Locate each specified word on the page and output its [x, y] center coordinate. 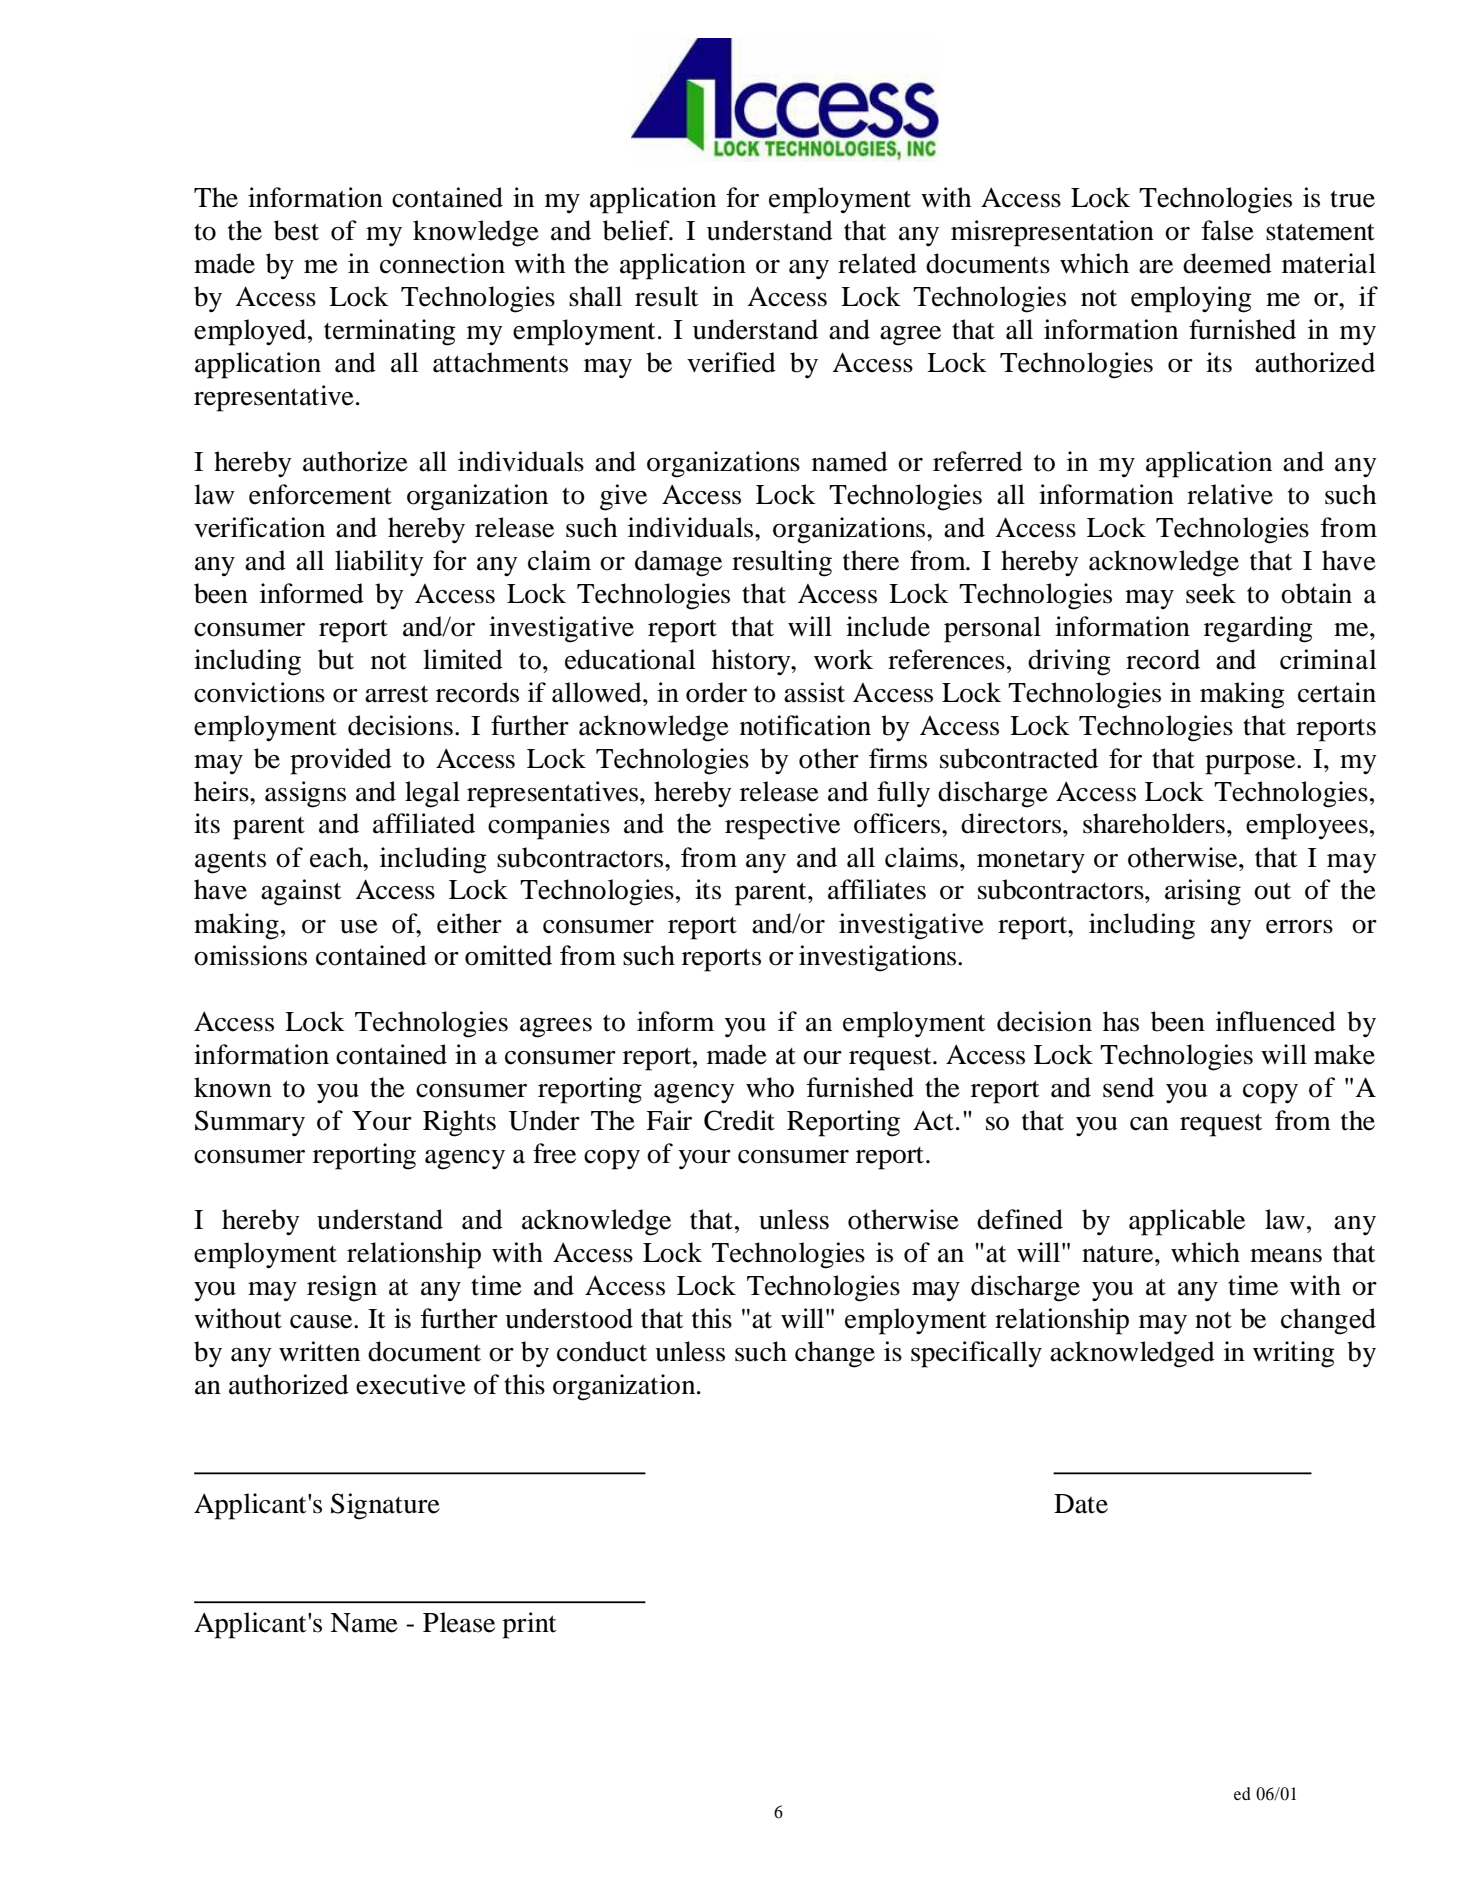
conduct [602, 1351]
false [1228, 230]
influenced [1276, 1021]
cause [322, 1322]
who [770, 1087]
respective [782, 826]
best [296, 230]
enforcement [320, 494]
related [877, 263]
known [233, 1087]
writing [1294, 1354]
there [871, 560]
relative [1230, 494]
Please [459, 1622]
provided [341, 761]
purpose [1251, 765]
